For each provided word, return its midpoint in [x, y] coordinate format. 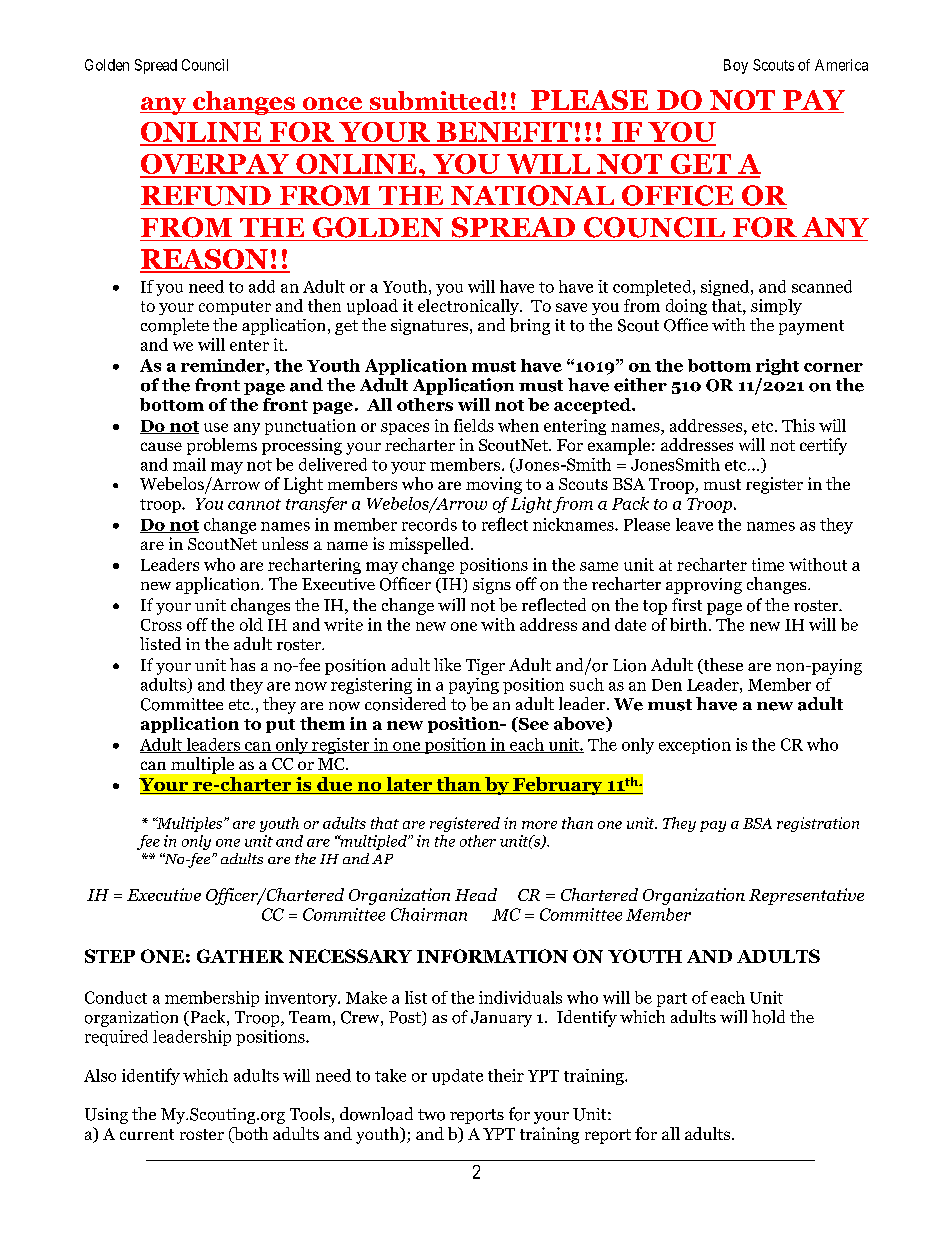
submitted [434, 102]
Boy [736, 66]
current [147, 1134]
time [768, 564]
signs [492, 586]
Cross [161, 625]
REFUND [206, 196]
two [431, 1115]
